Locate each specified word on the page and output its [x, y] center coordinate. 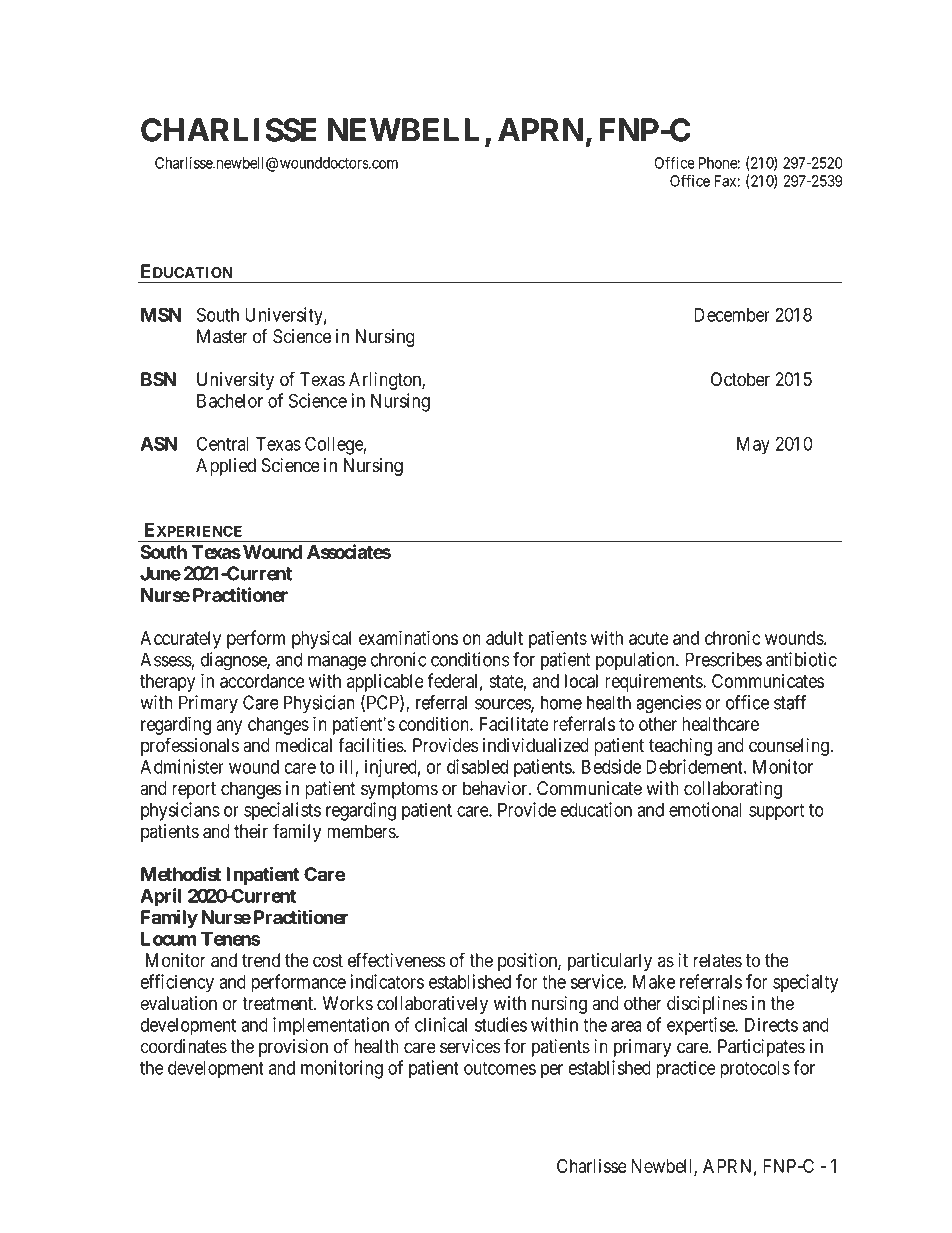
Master [222, 336]
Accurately [180, 640]
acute [649, 638]
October [740, 379]
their [251, 831]
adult [504, 638]
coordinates [183, 1046]
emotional [705, 809]
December [732, 315]
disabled [477, 766]
